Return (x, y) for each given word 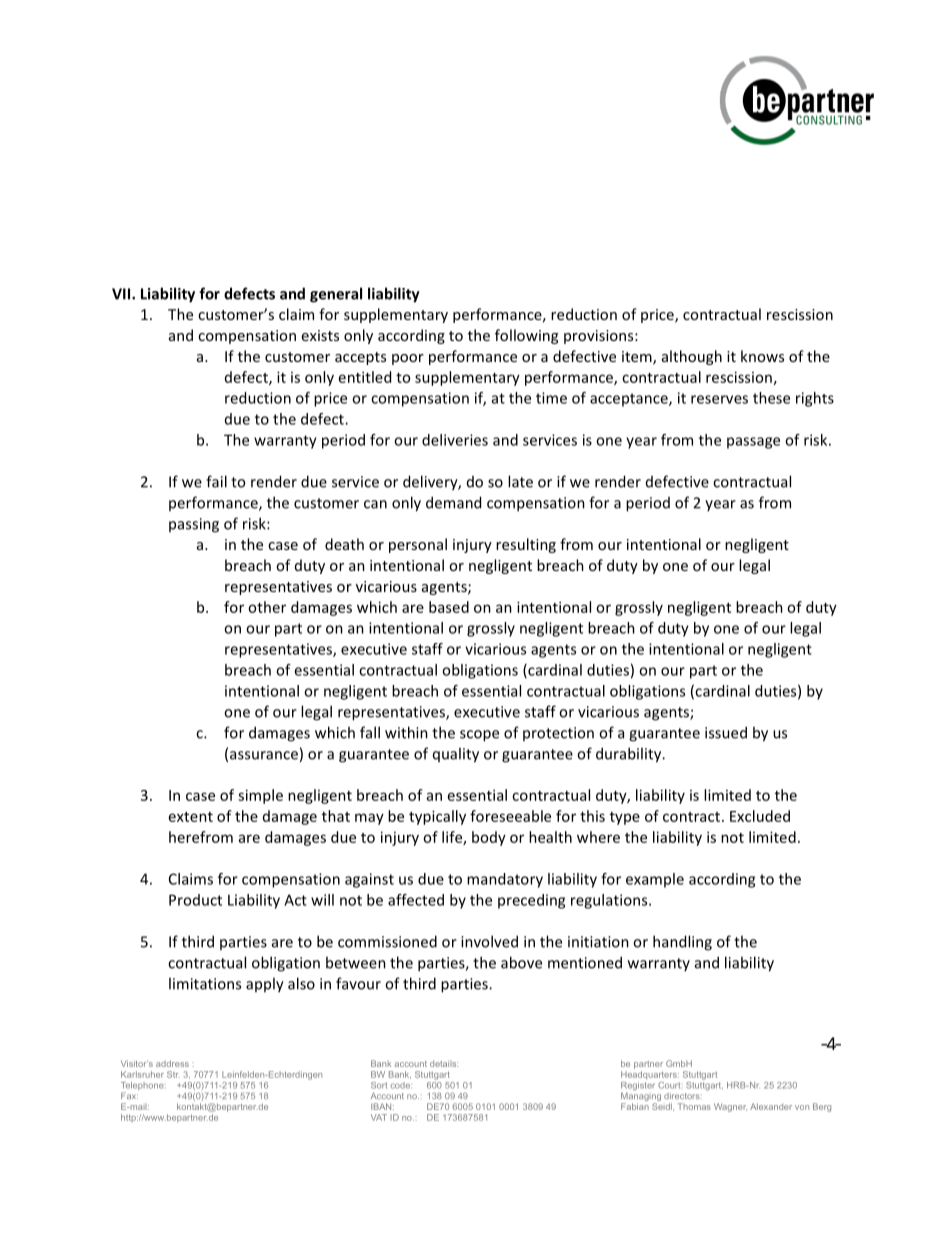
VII (122, 294)
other (267, 607)
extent (191, 817)
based (449, 607)
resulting (526, 545)
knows (762, 356)
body (489, 838)
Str (173, 1074)
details (444, 1063)
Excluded (760, 816)
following (526, 336)
